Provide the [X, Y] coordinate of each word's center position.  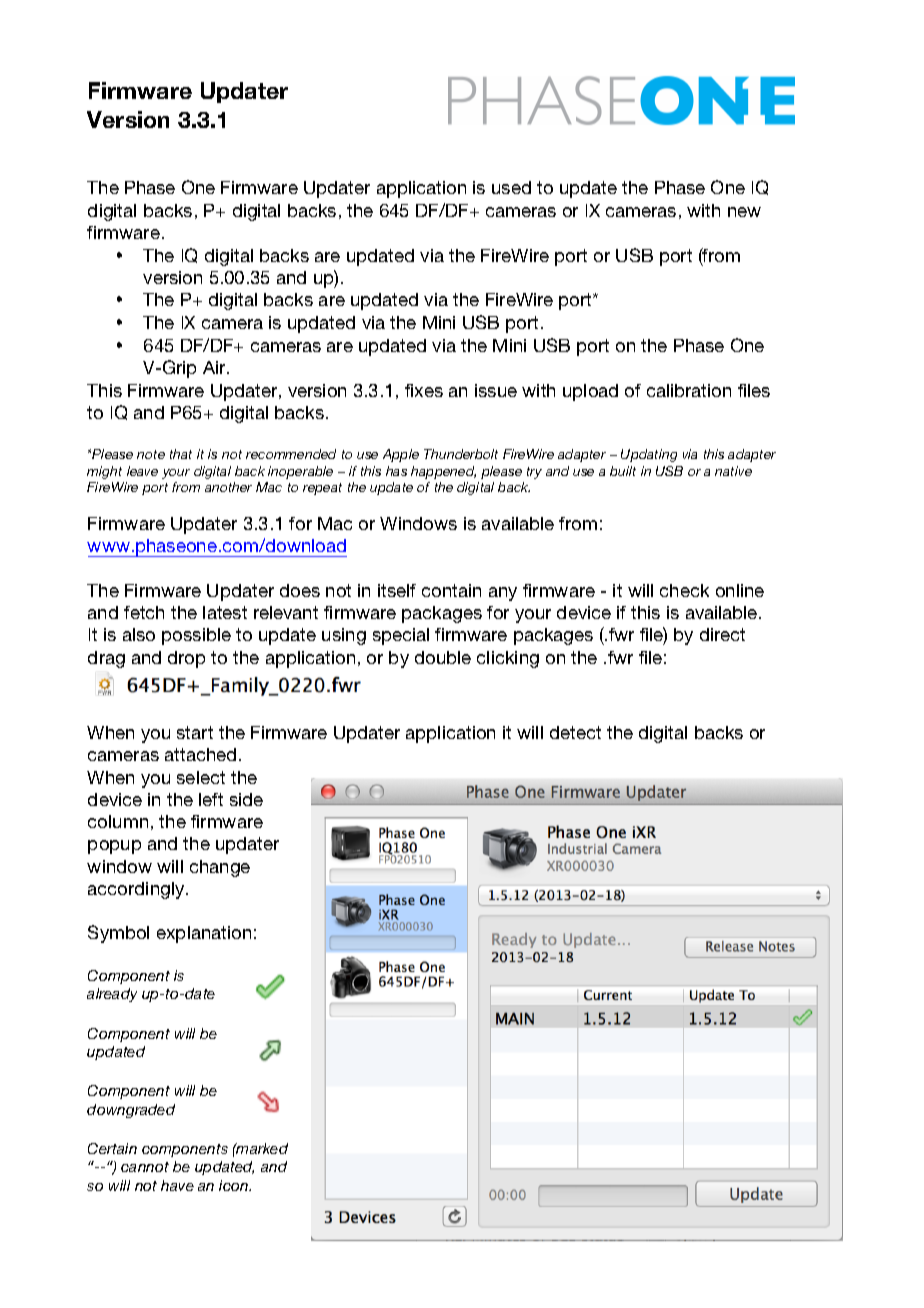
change [220, 868]
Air [215, 367]
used [511, 187]
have [177, 1185]
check [684, 590]
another [228, 487]
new [744, 212]
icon [235, 1185]
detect [575, 732]
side [246, 799]
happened [443, 472]
